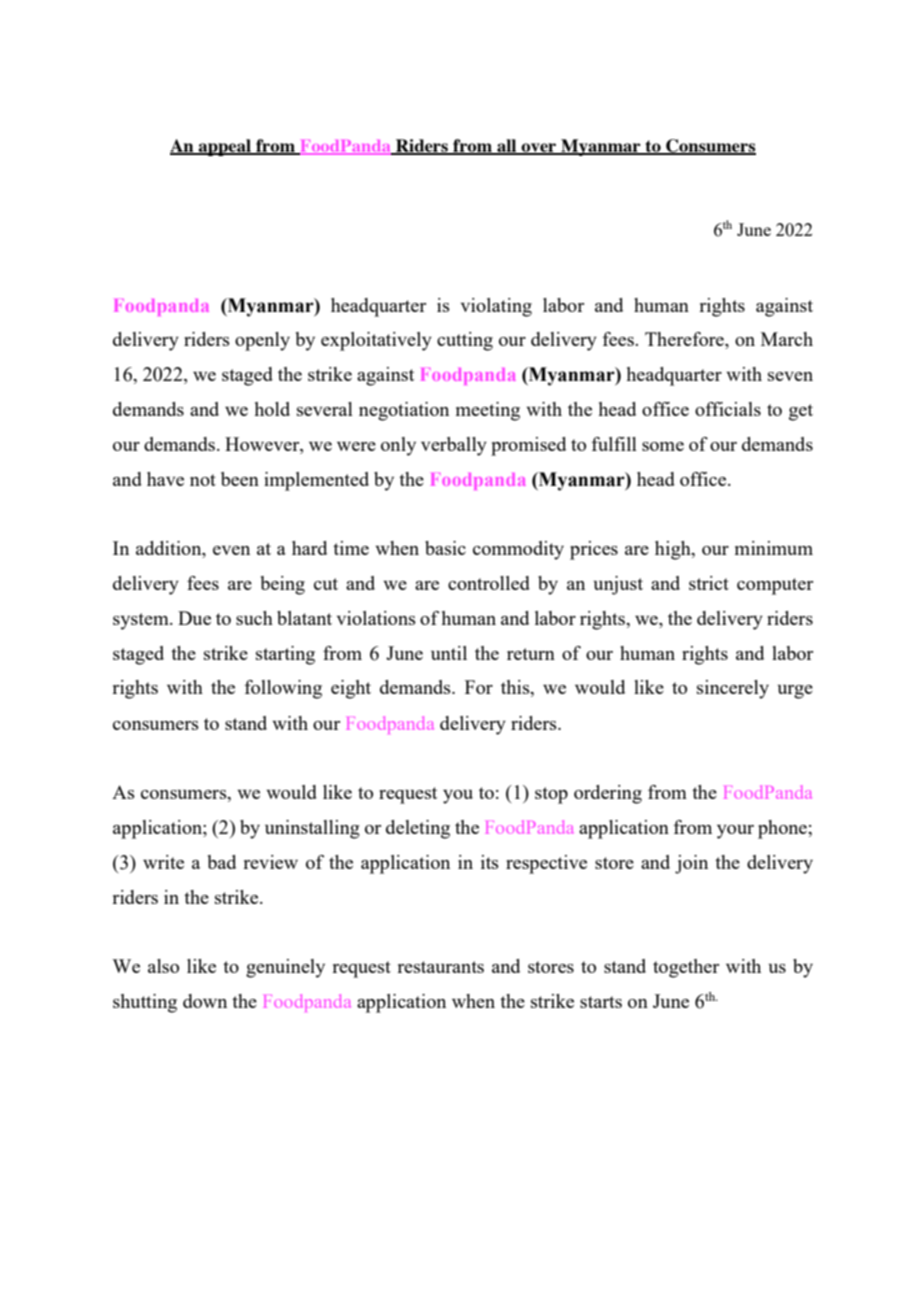  I want to click on verbally, so click(454, 446).
